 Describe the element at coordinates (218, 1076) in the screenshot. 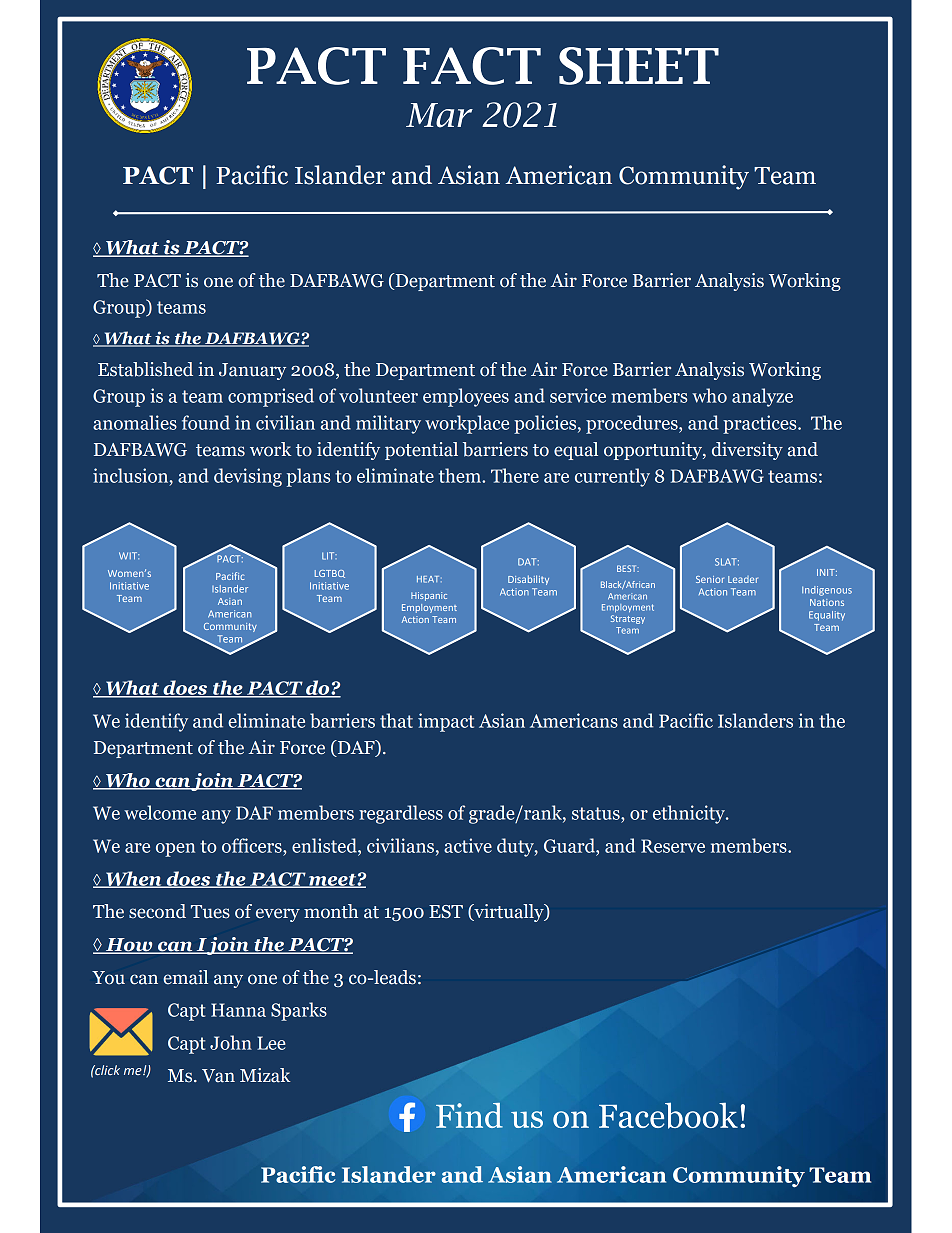

I see `Van` at that location.
